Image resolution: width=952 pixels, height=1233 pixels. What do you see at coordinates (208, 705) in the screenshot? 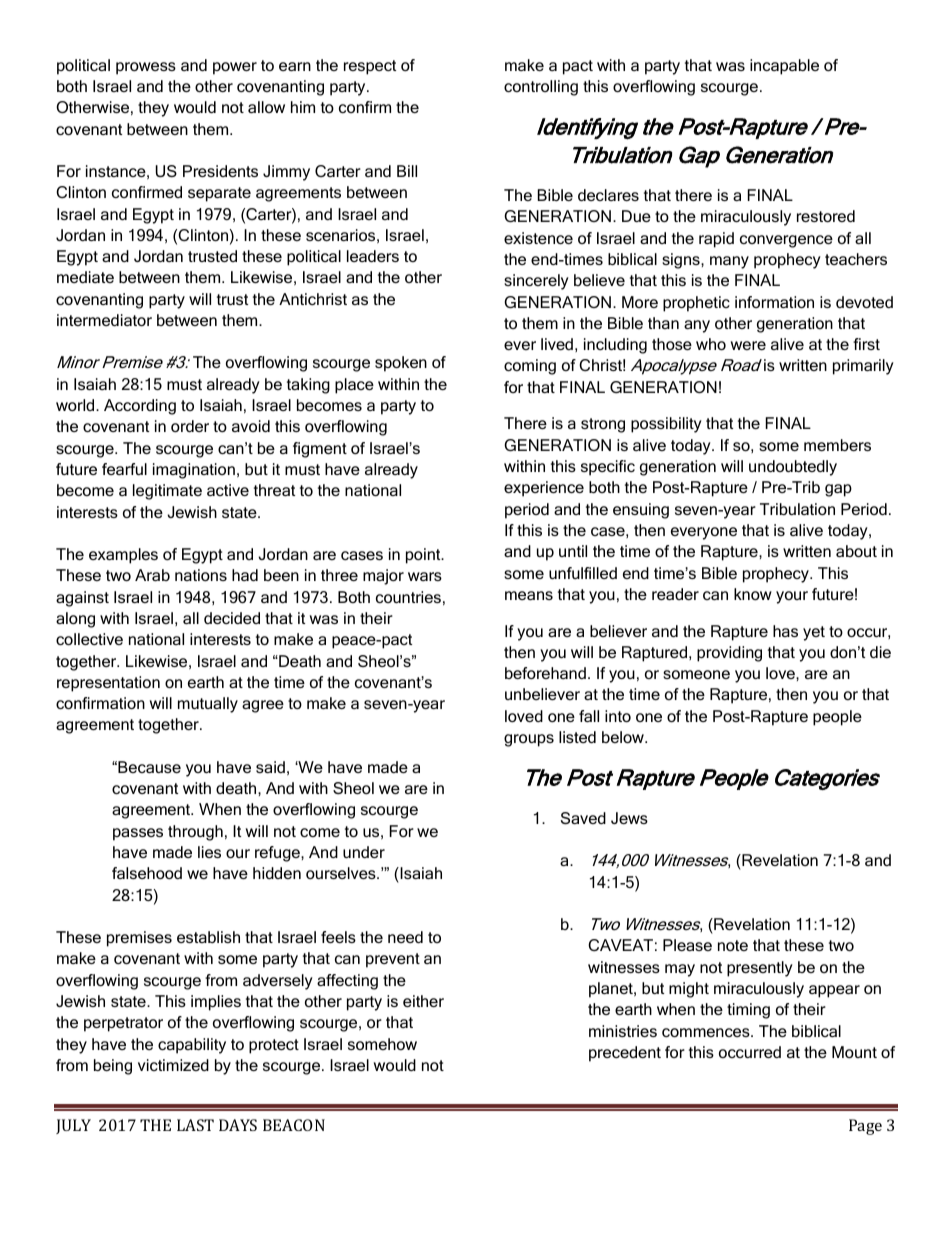
I see `mutually` at bounding box center [208, 705].
